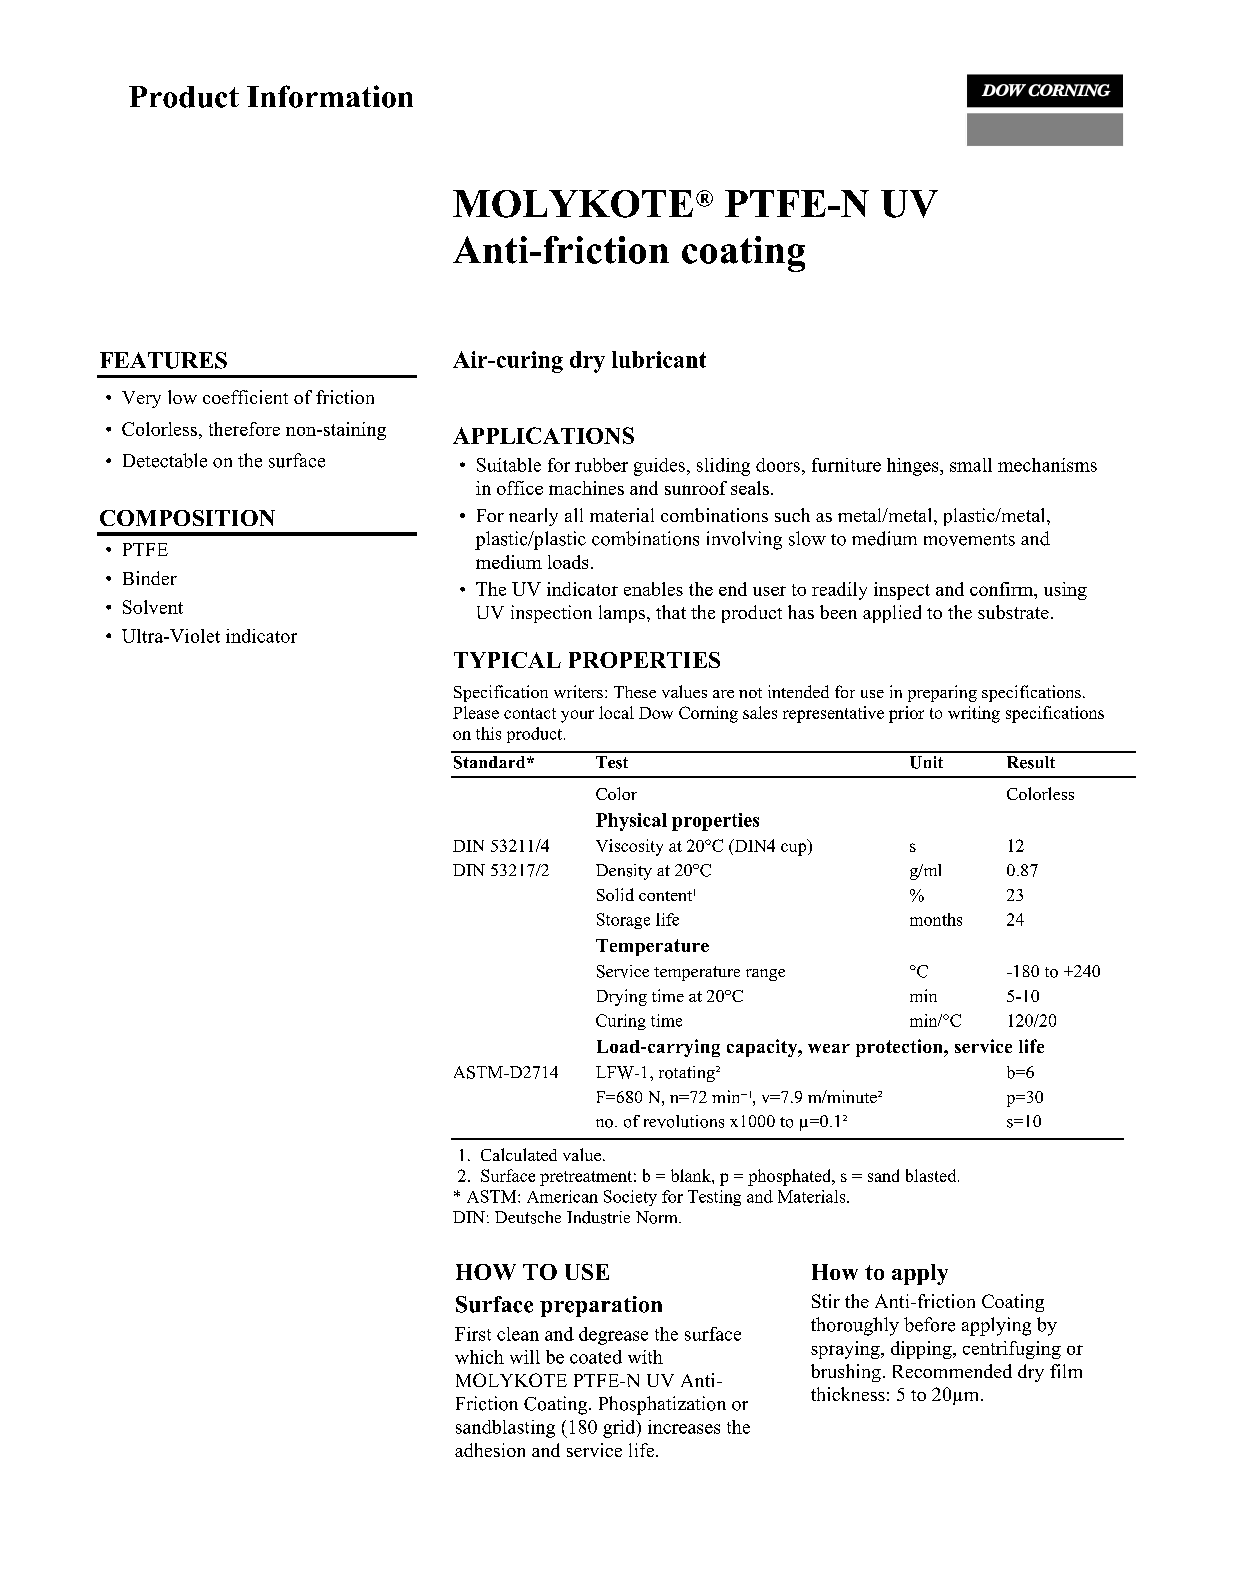 The width and height of the document is (1233, 1596). I want to click on Information, so click(330, 96).
